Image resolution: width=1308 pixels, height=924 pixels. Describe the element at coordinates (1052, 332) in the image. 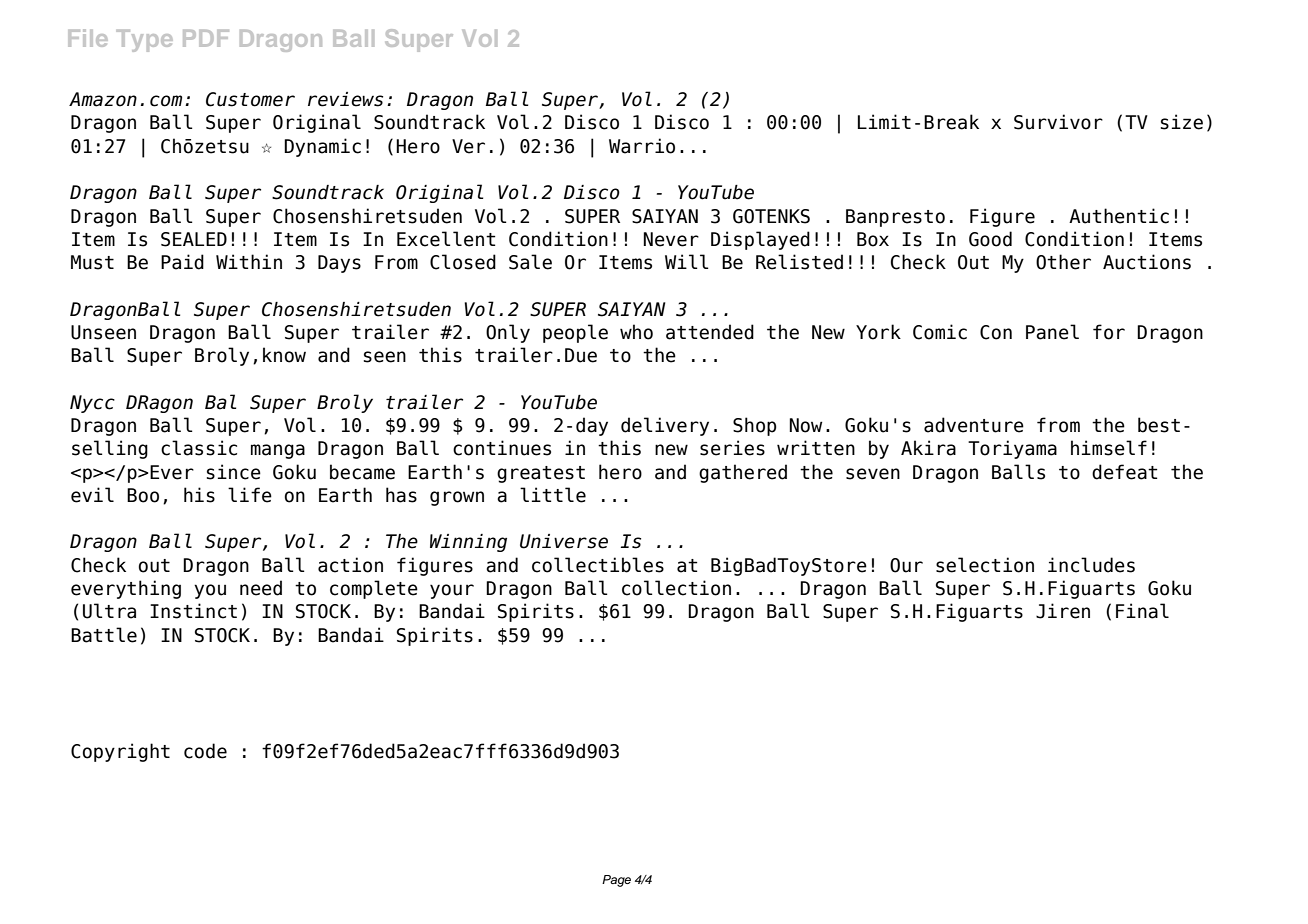

I see `Panel` at that location.
